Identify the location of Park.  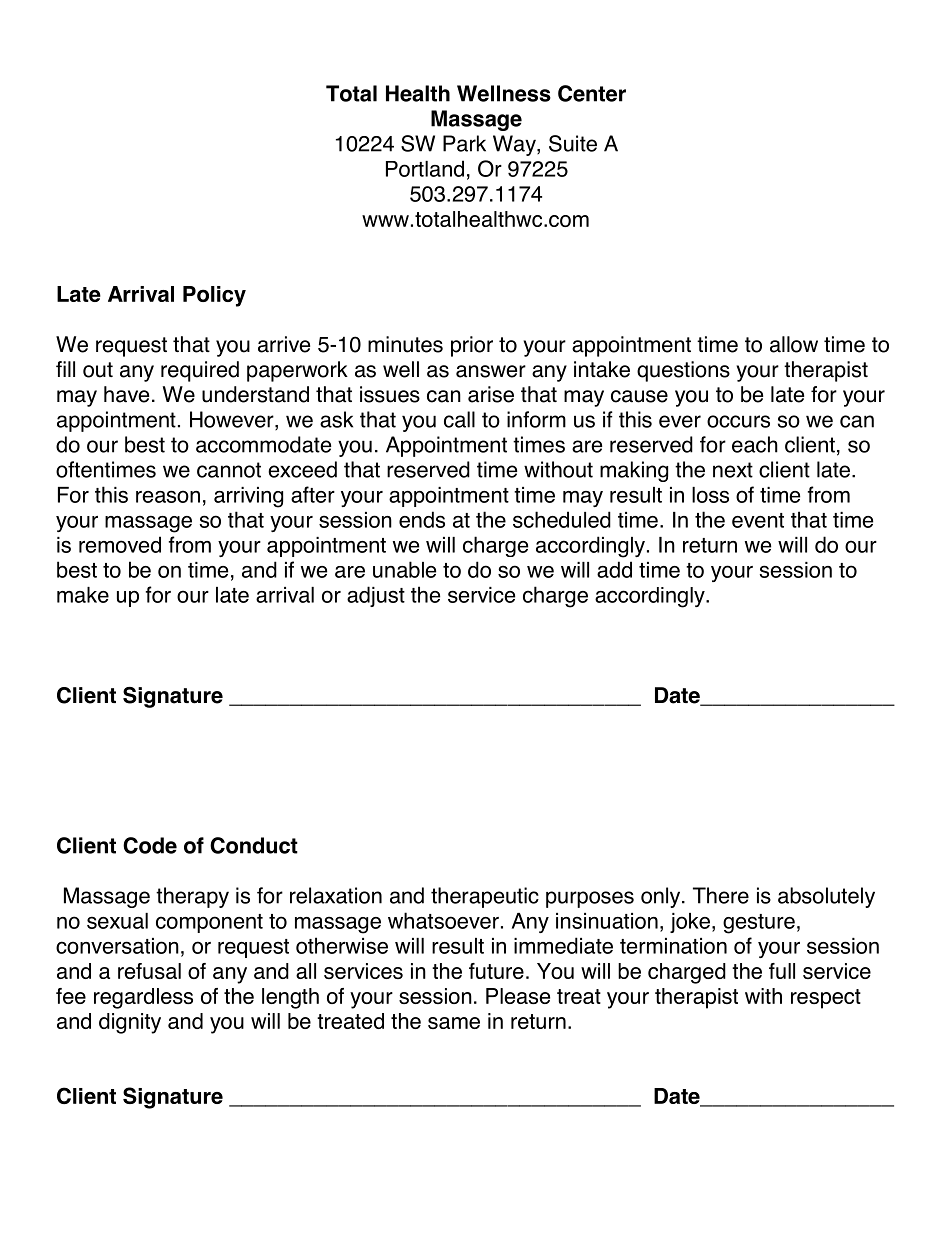
(464, 143).
